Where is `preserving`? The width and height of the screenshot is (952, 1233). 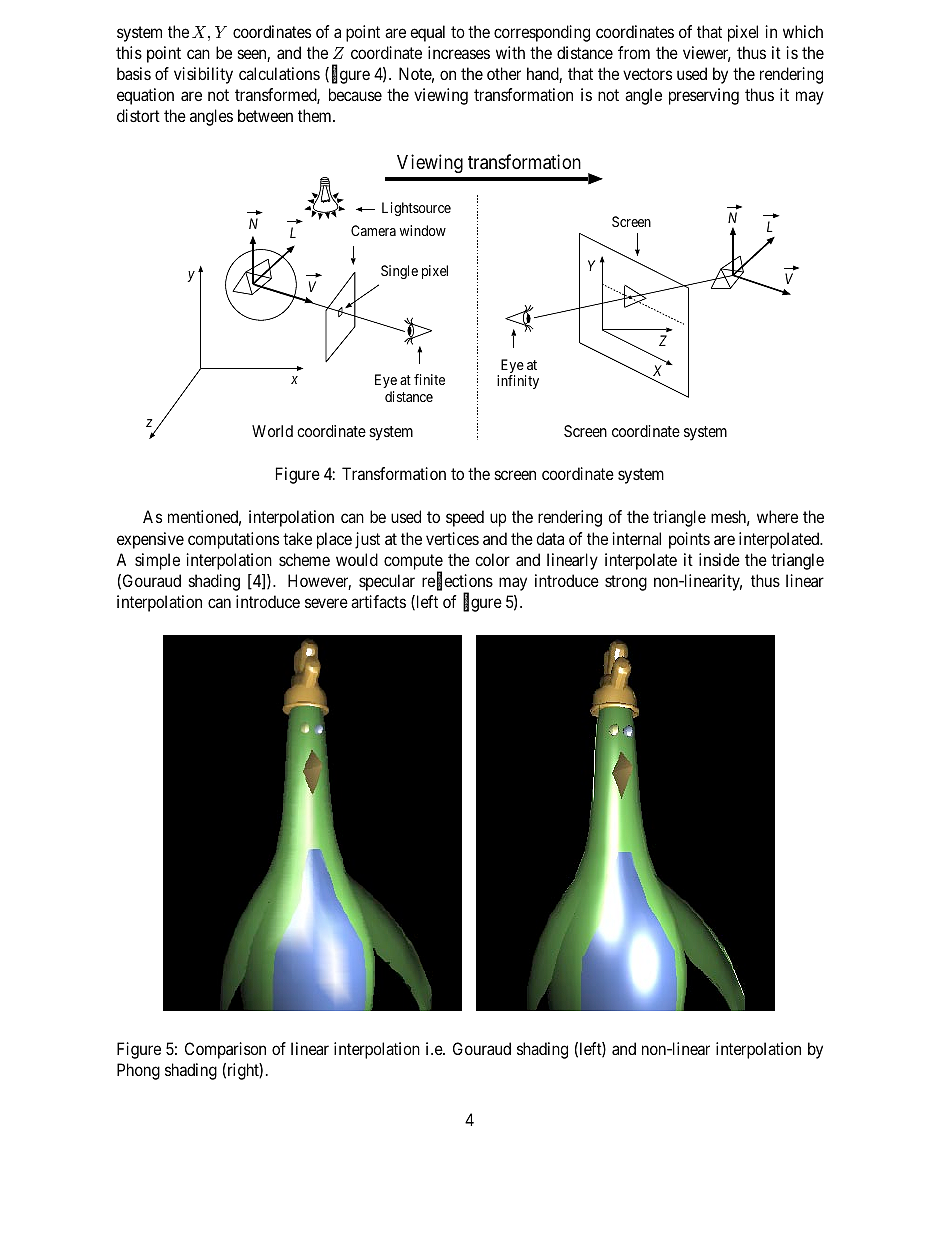 preserving is located at coordinates (704, 96).
